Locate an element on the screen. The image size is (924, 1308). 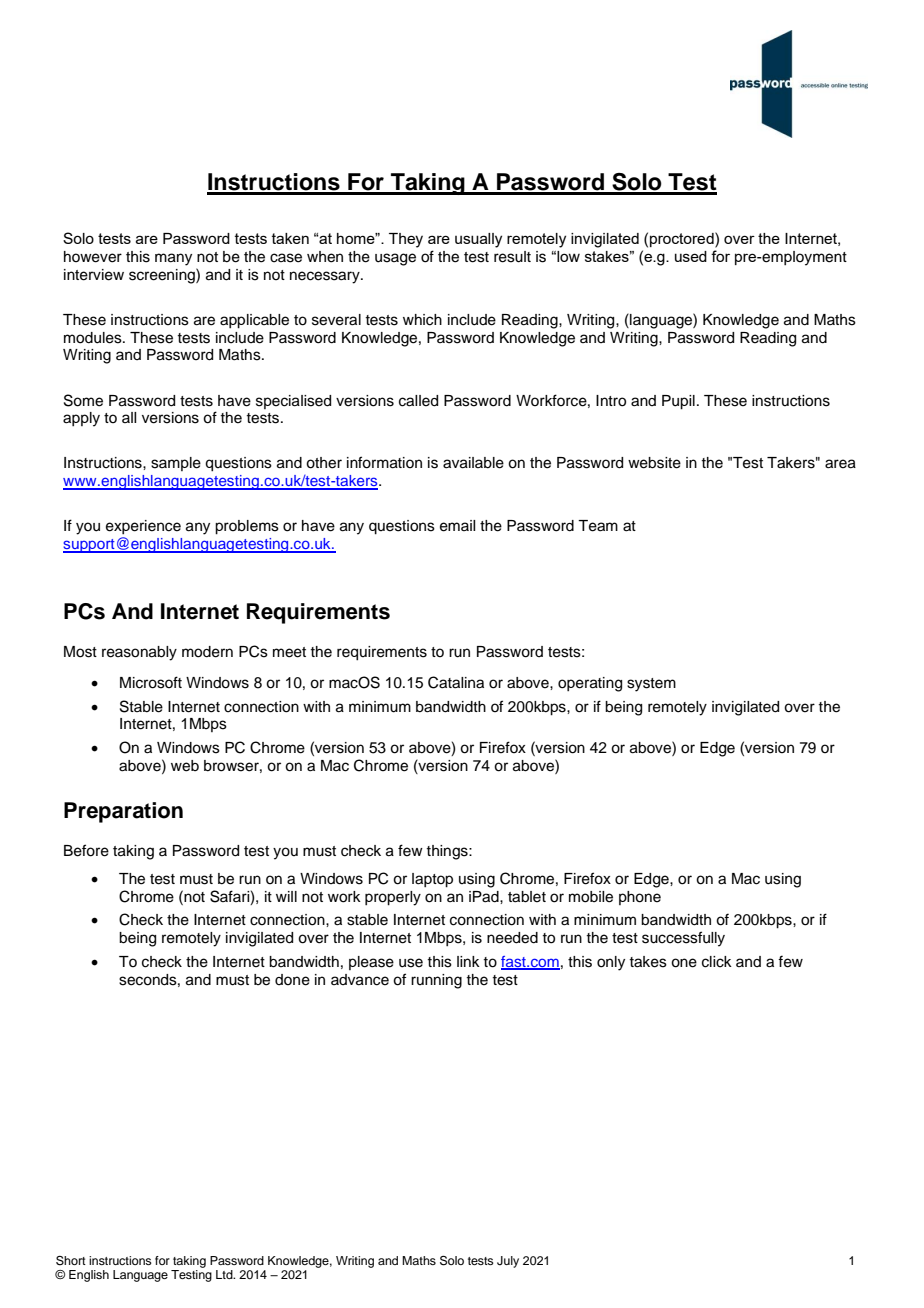
only is located at coordinates (611, 963).
